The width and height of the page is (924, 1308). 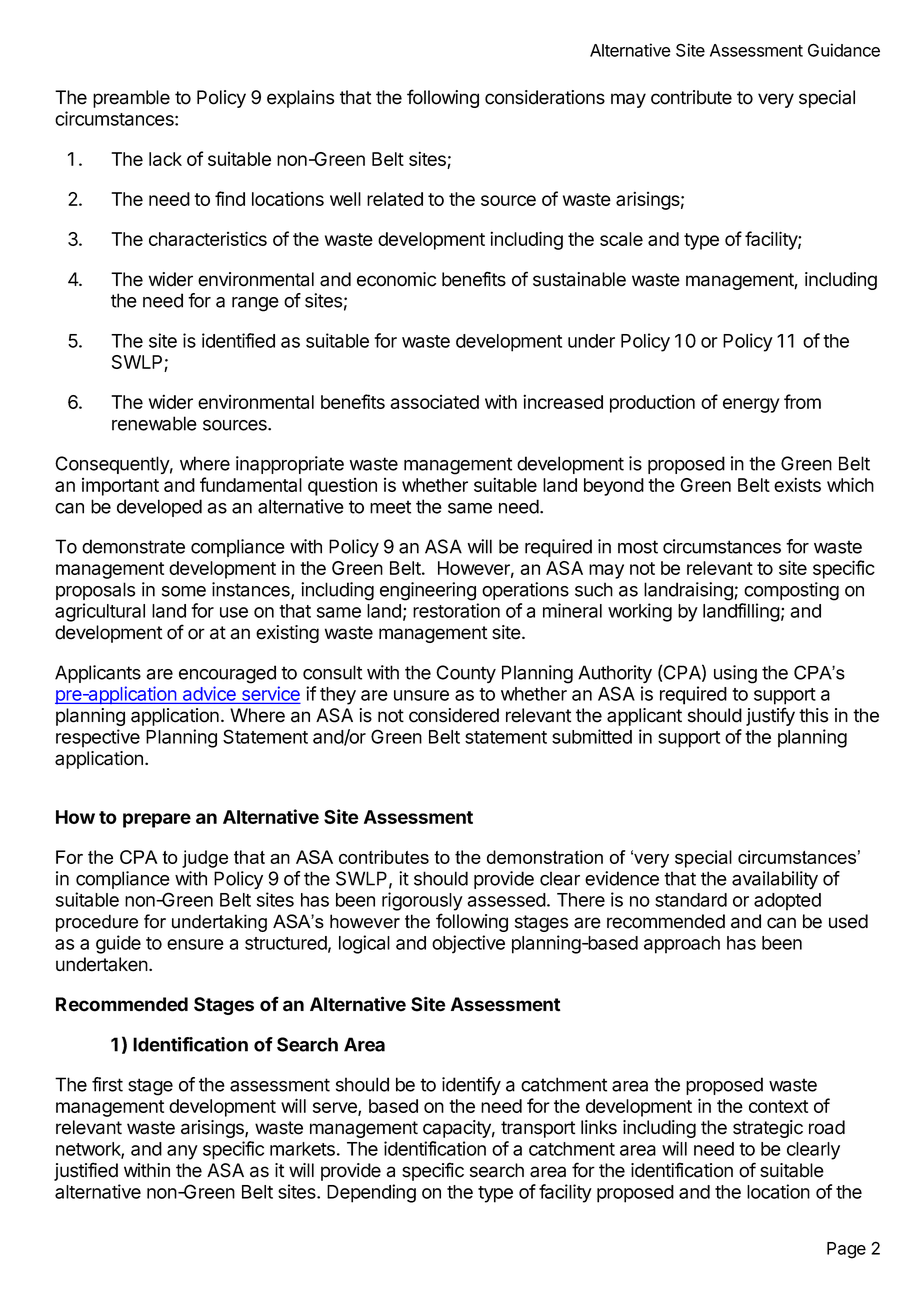 I want to click on considerations, so click(x=545, y=97).
